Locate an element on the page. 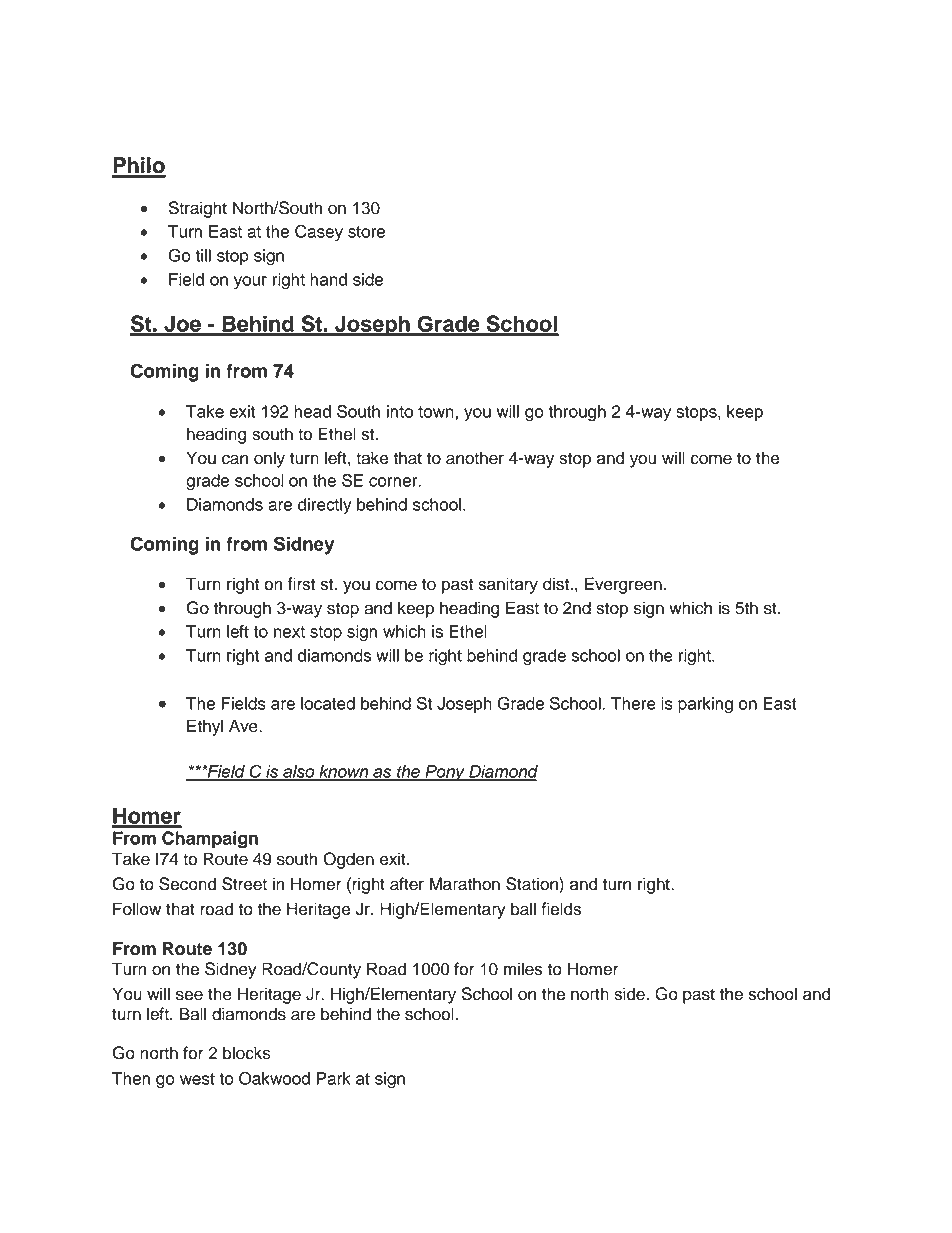 This document has height=1233, width=952. directly is located at coordinates (324, 506).
